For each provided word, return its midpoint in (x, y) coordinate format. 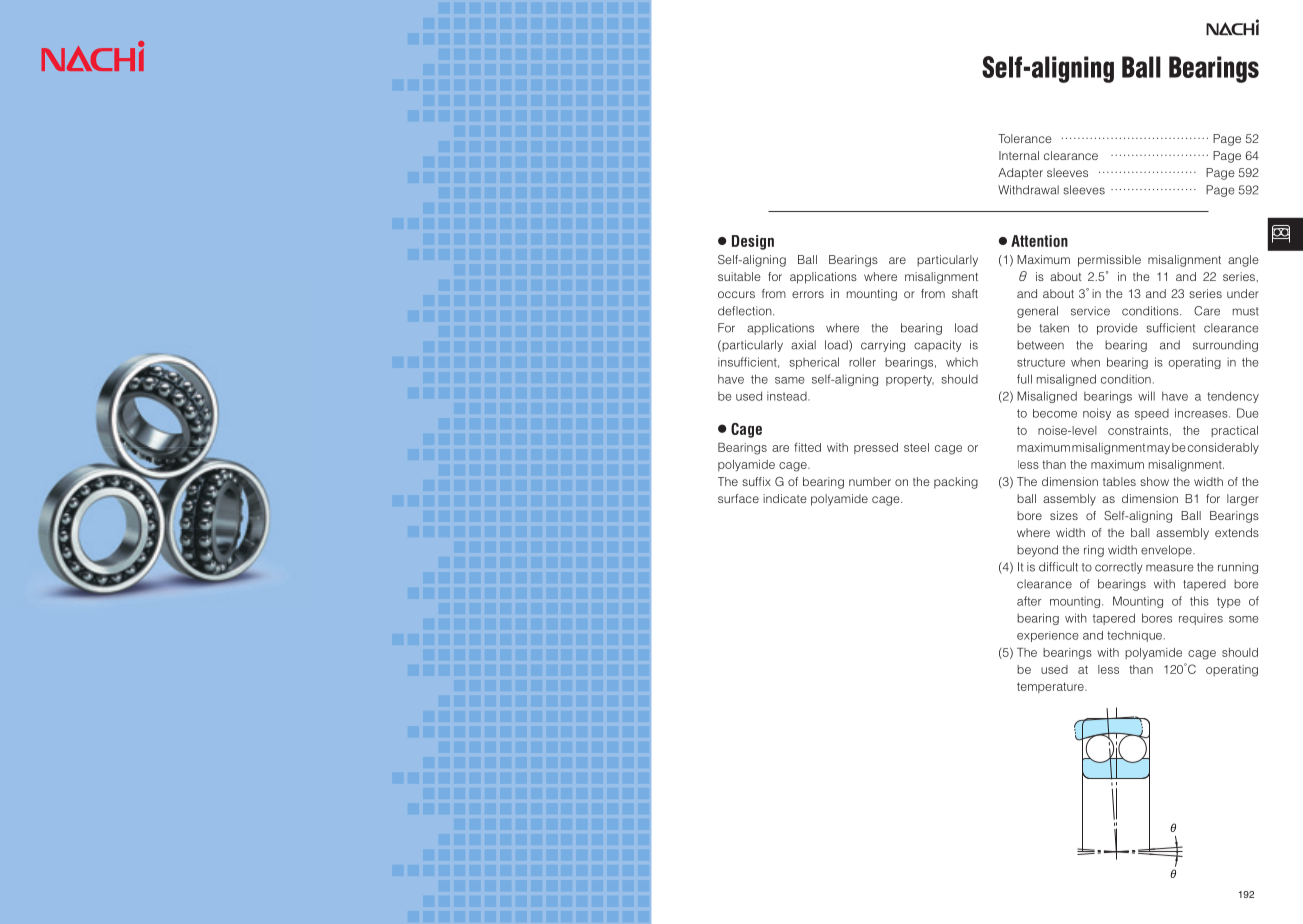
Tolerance (1025, 138)
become (1055, 413)
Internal (1019, 155)
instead (788, 396)
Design (753, 242)
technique (1134, 636)
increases (1202, 413)
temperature (1051, 687)
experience (1048, 636)
